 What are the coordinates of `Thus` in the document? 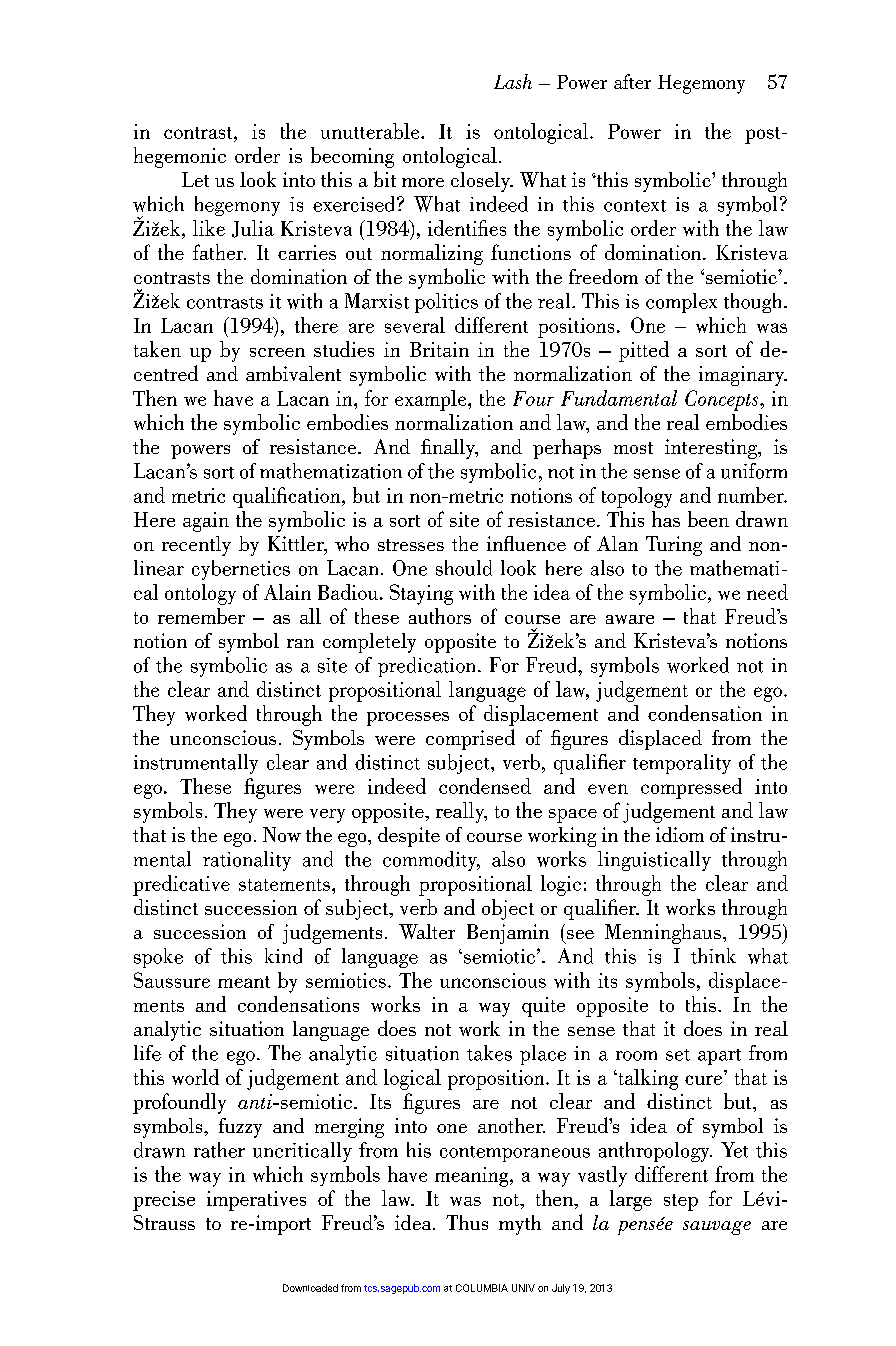 It's located at (467, 1222).
